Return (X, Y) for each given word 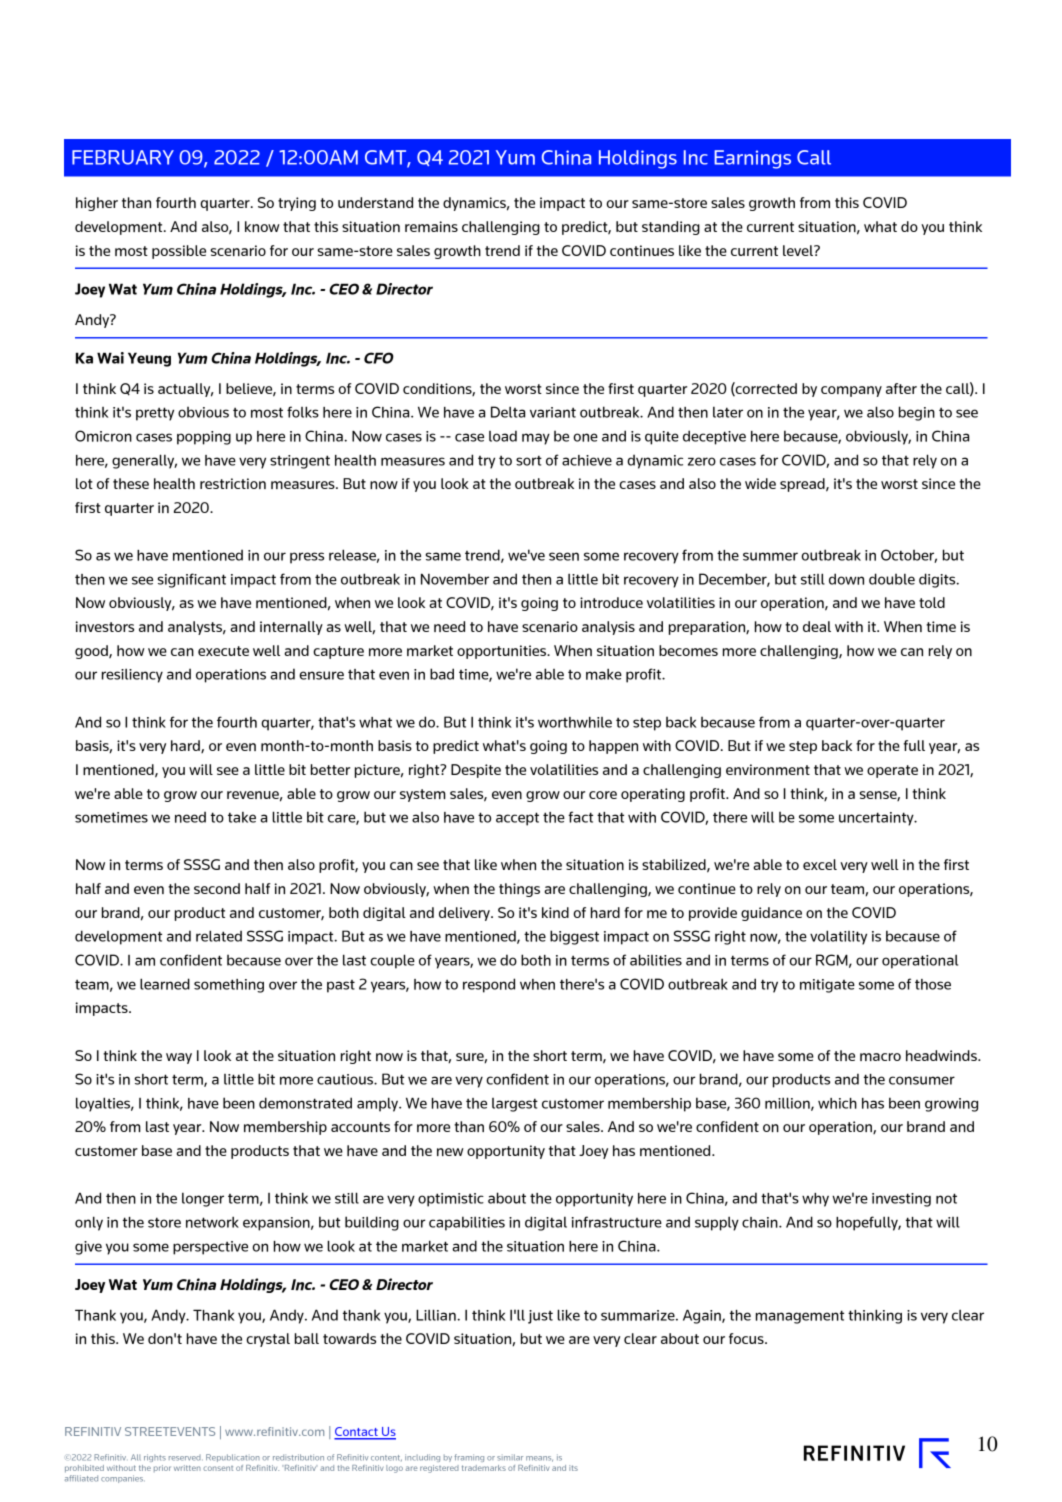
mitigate (827, 986)
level (799, 250)
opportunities (502, 652)
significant (191, 580)
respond (489, 985)
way (179, 1058)
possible (179, 252)
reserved (185, 1458)
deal (817, 626)
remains (431, 226)
